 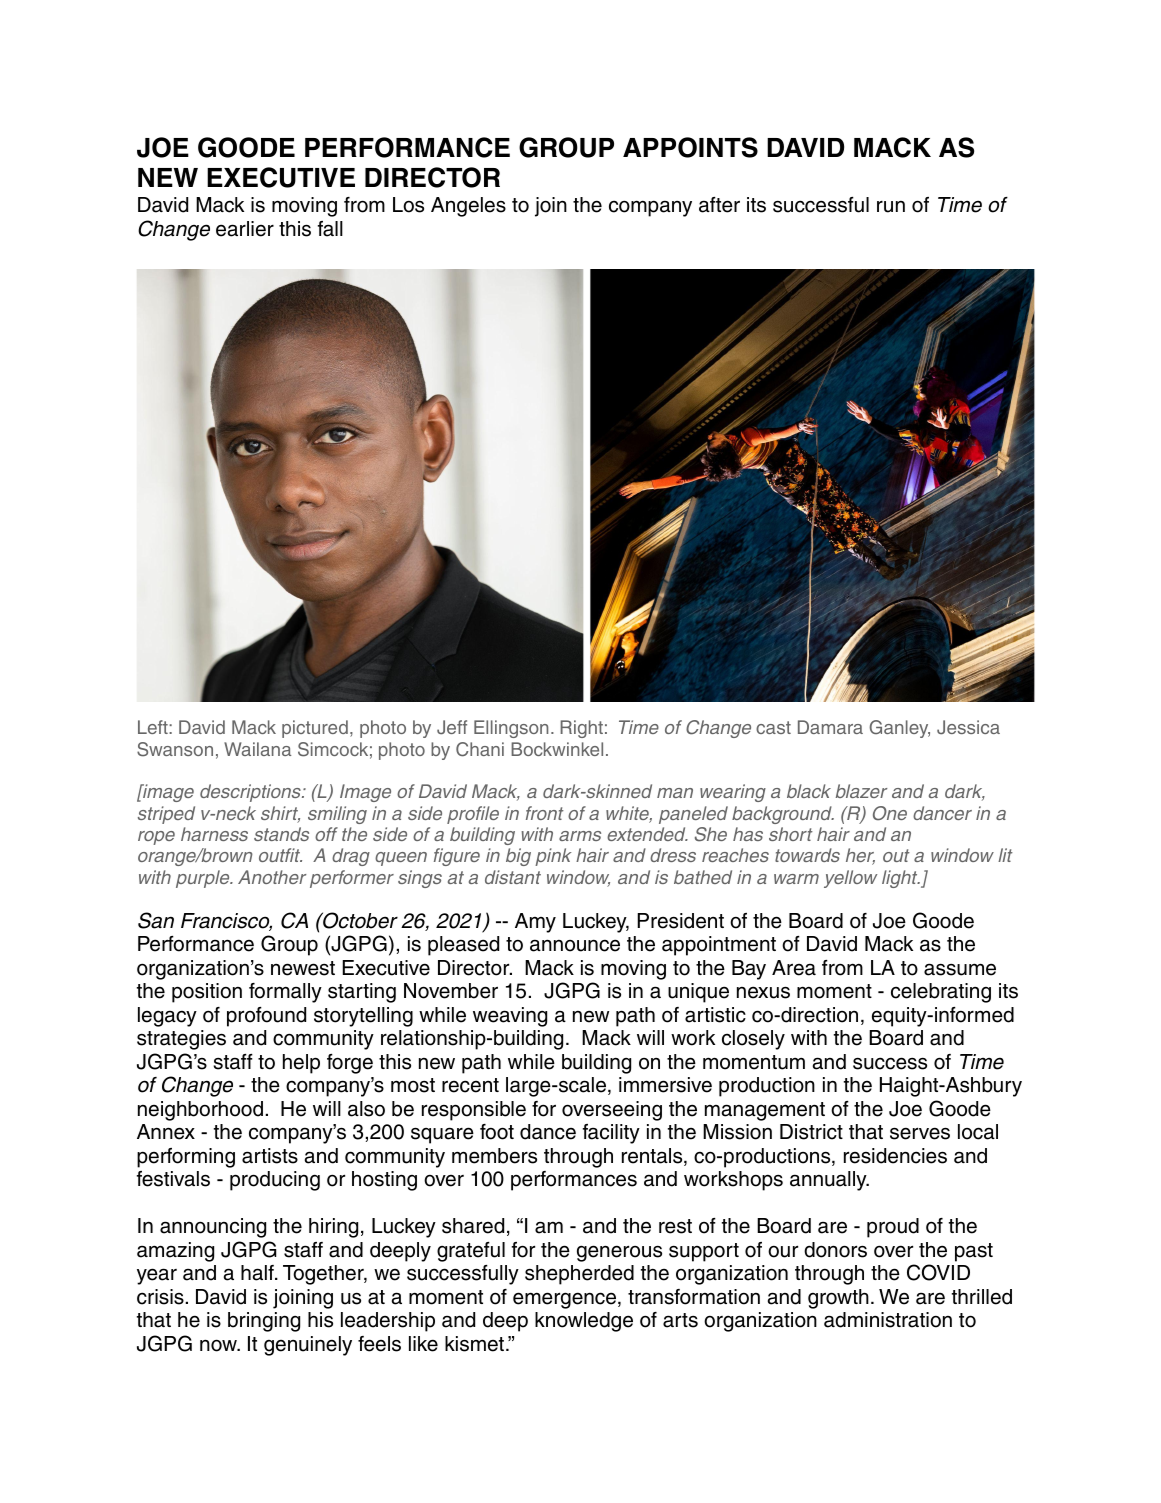 What do you see at coordinates (901, 879) in the page?
I see `light` at bounding box center [901, 879].
